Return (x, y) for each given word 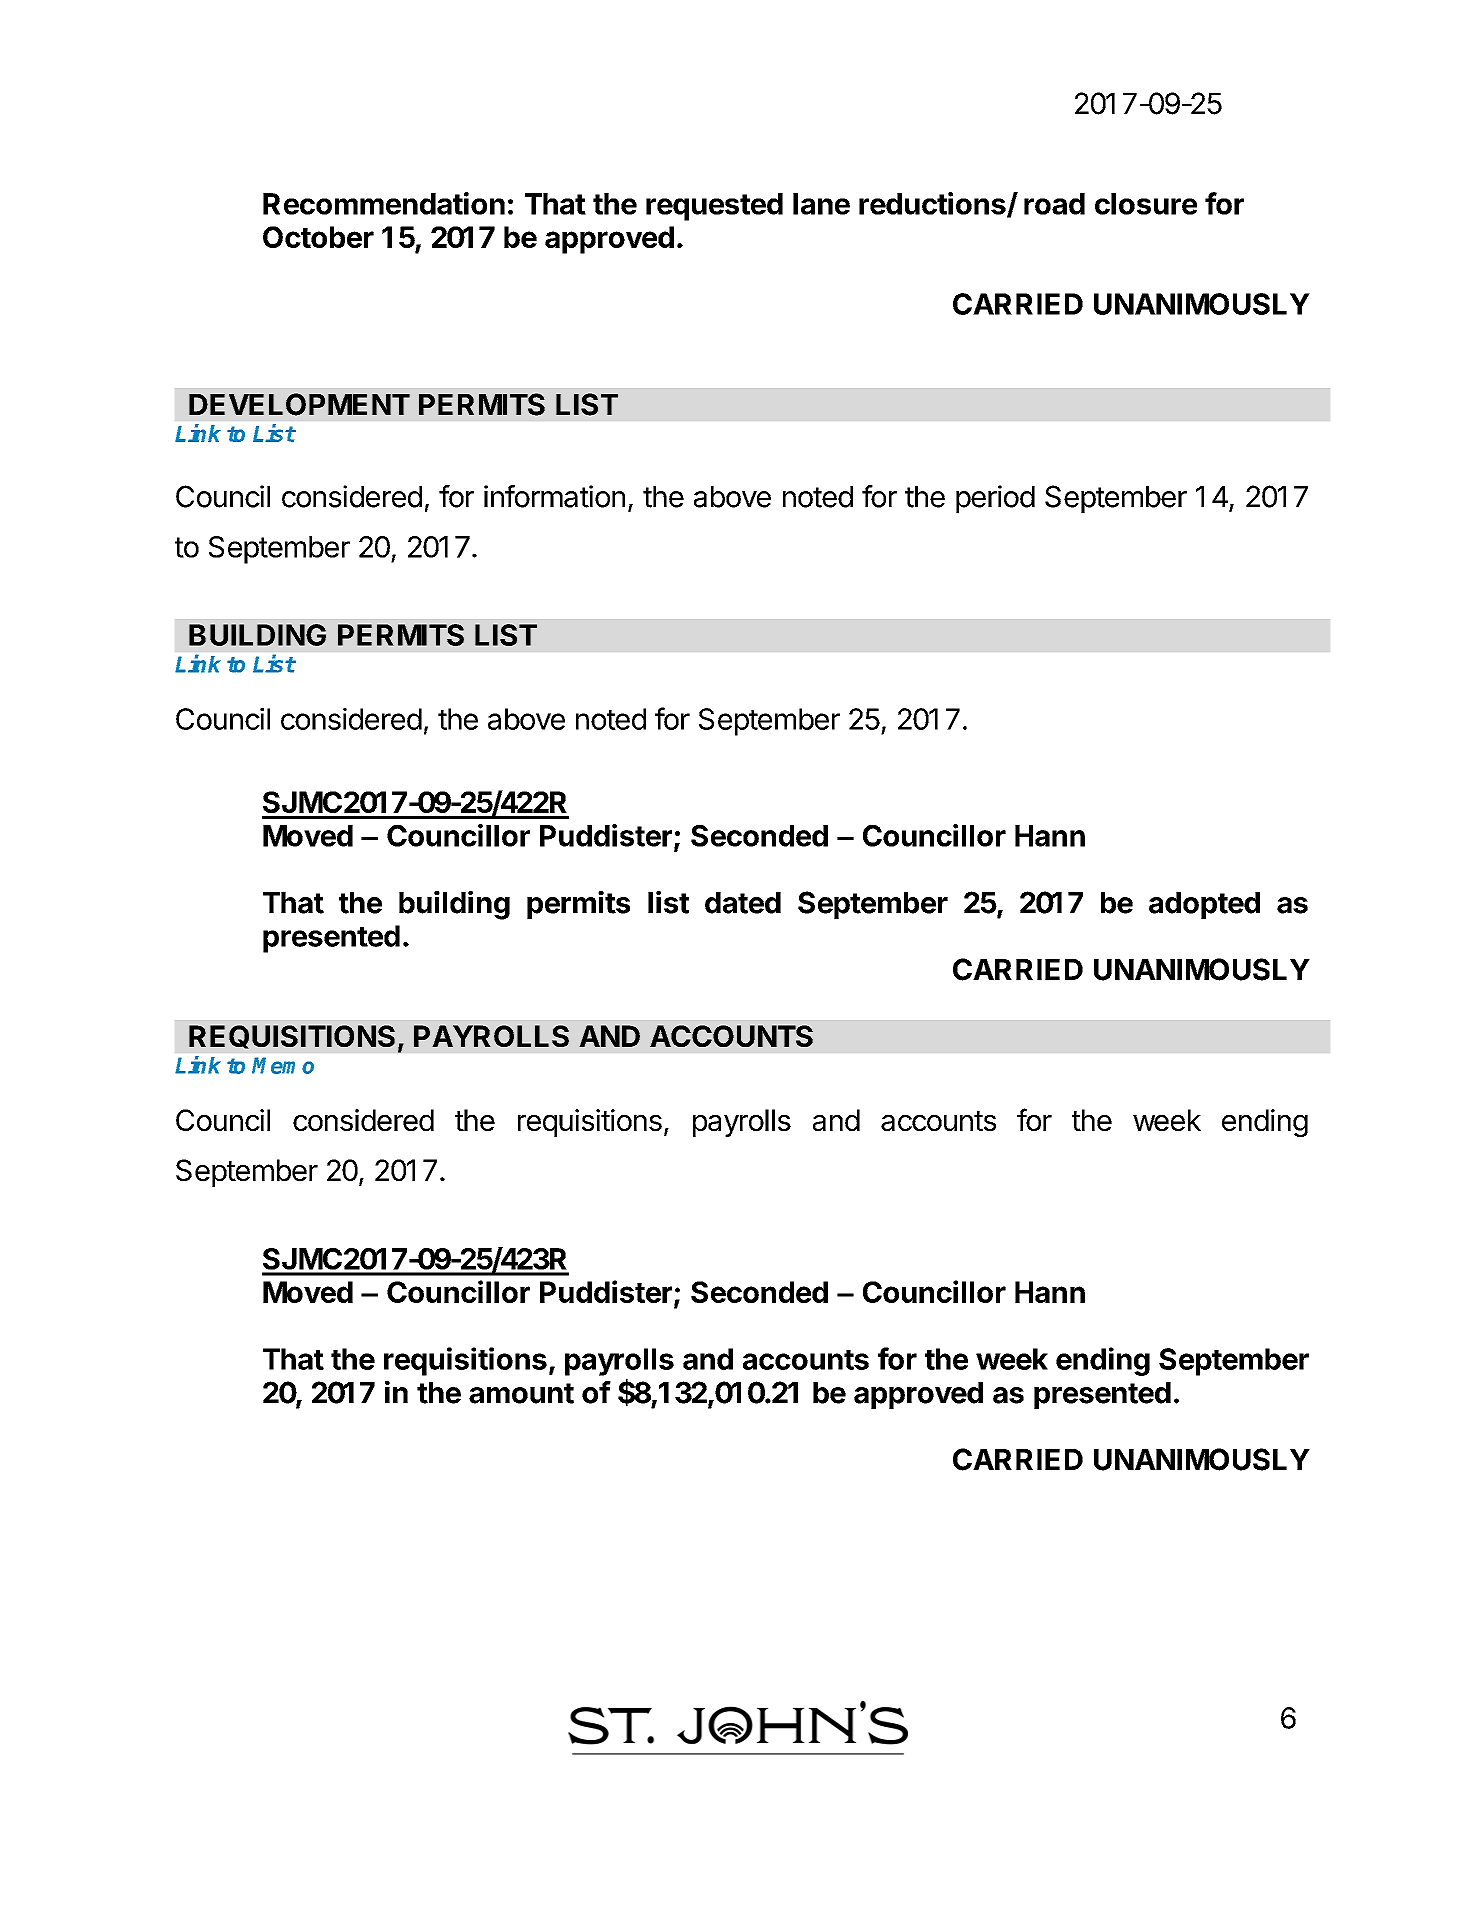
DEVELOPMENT (299, 404)
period (995, 499)
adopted (1204, 905)
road (1054, 204)
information (554, 496)
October (318, 237)
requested (714, 207)
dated (743, 903)
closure (1146, 204)
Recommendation (384, 203)
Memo (283, 1065)
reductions (933, 204)
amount (521, 1393)
